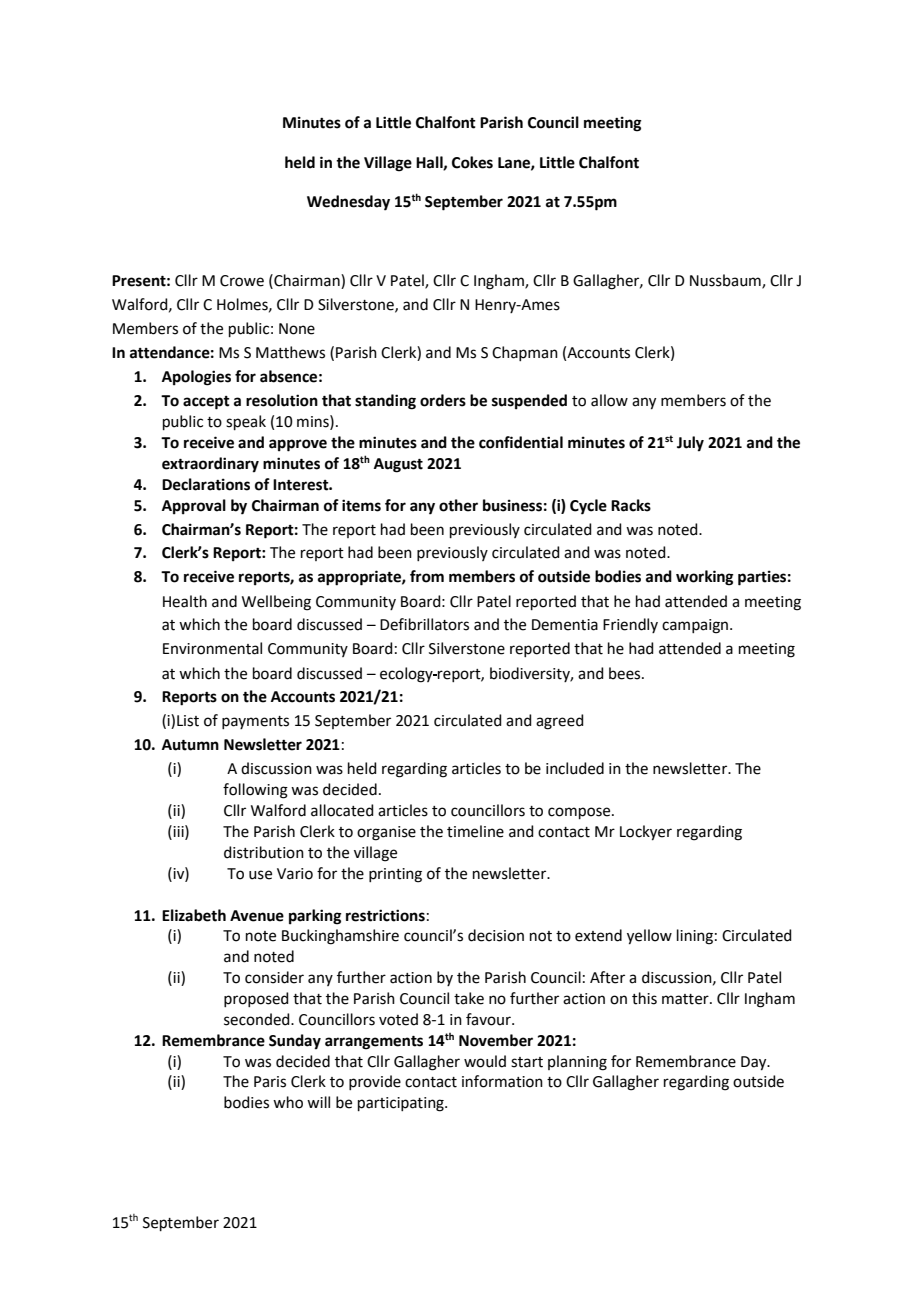  I want to click on following, so click(255, 791).
